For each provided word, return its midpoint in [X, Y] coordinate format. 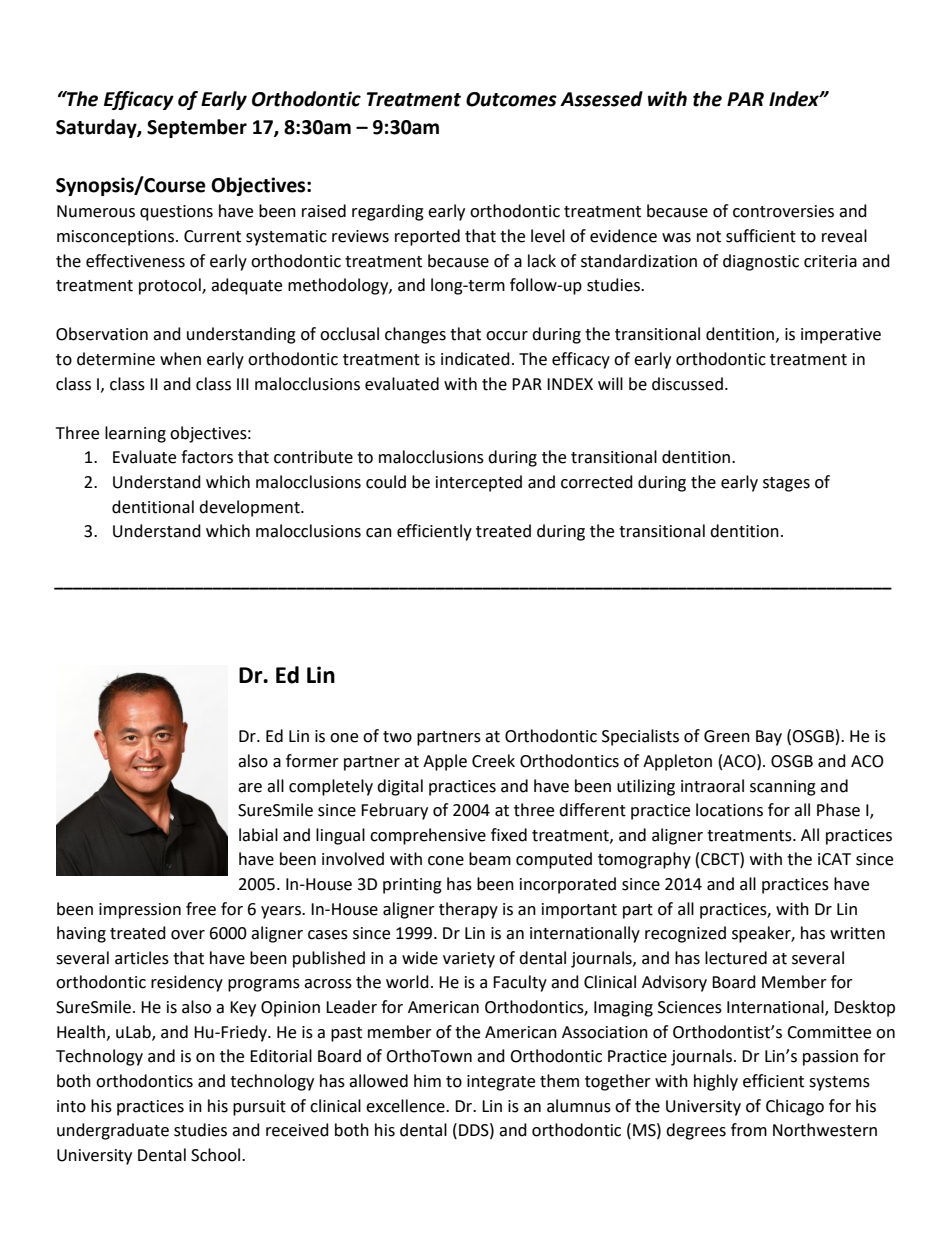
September [197, 128]
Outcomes [511, 99]
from [749, 1130]
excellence [406, 1106]
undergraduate [113, 1131]
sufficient [761, 236]
